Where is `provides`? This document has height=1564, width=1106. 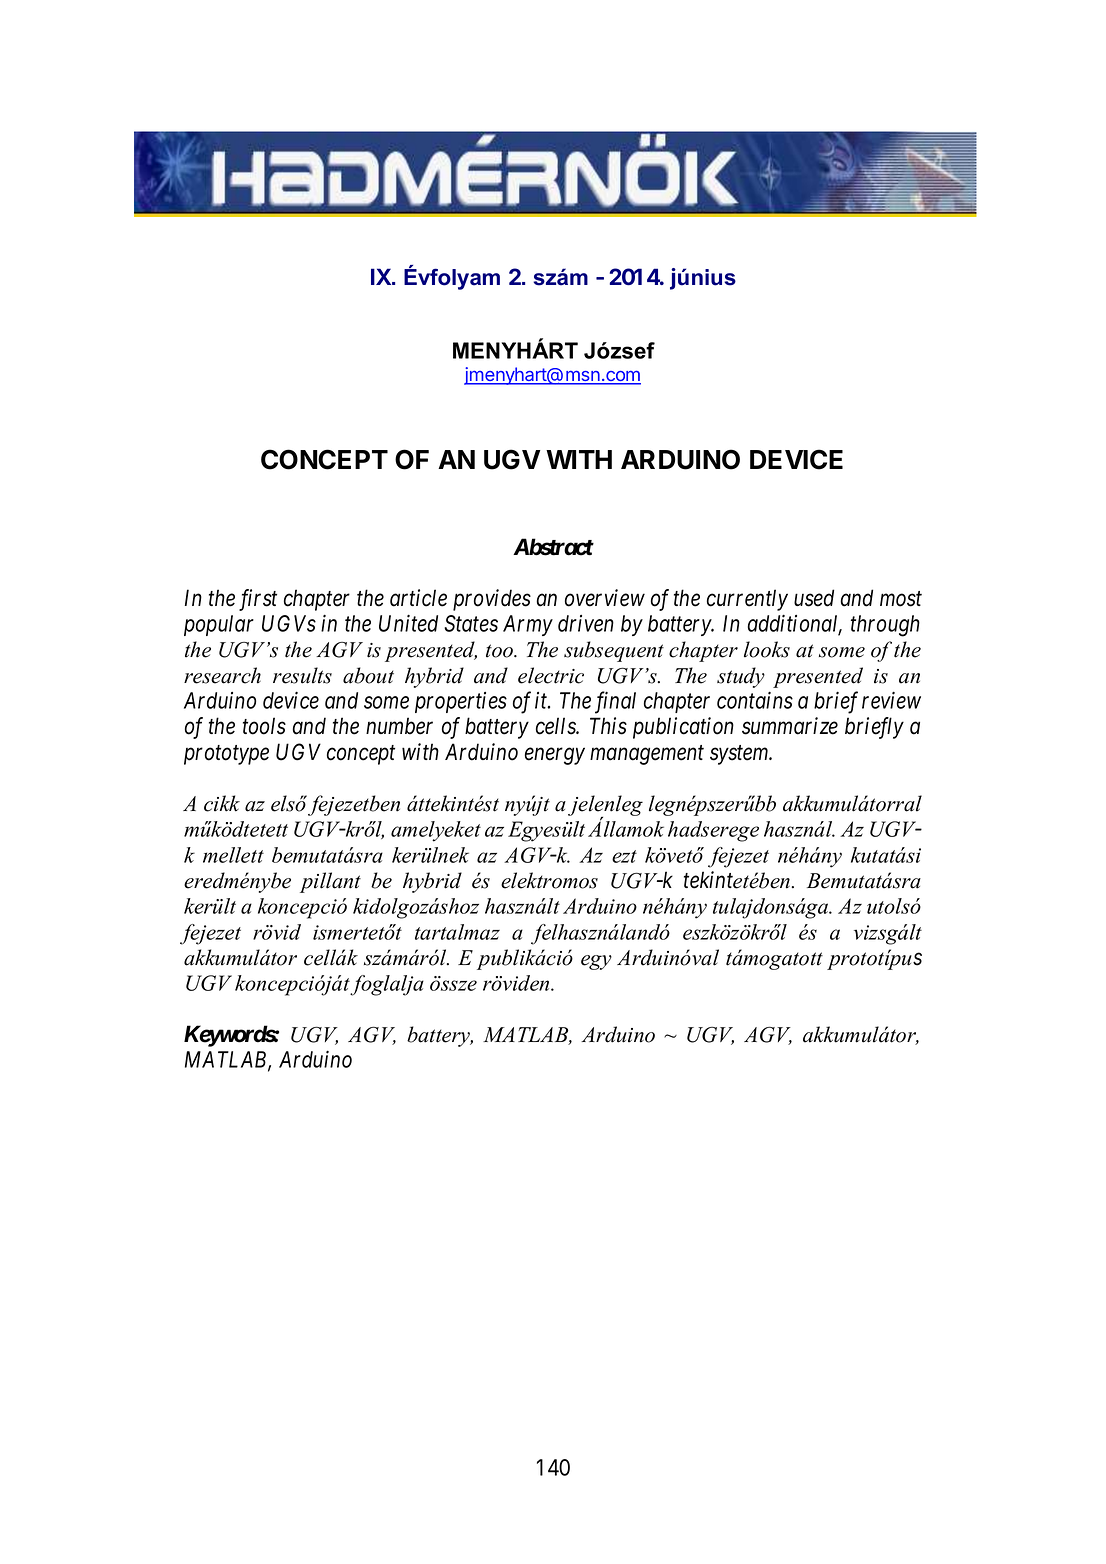
provides is located at coordinates (492, 600).
